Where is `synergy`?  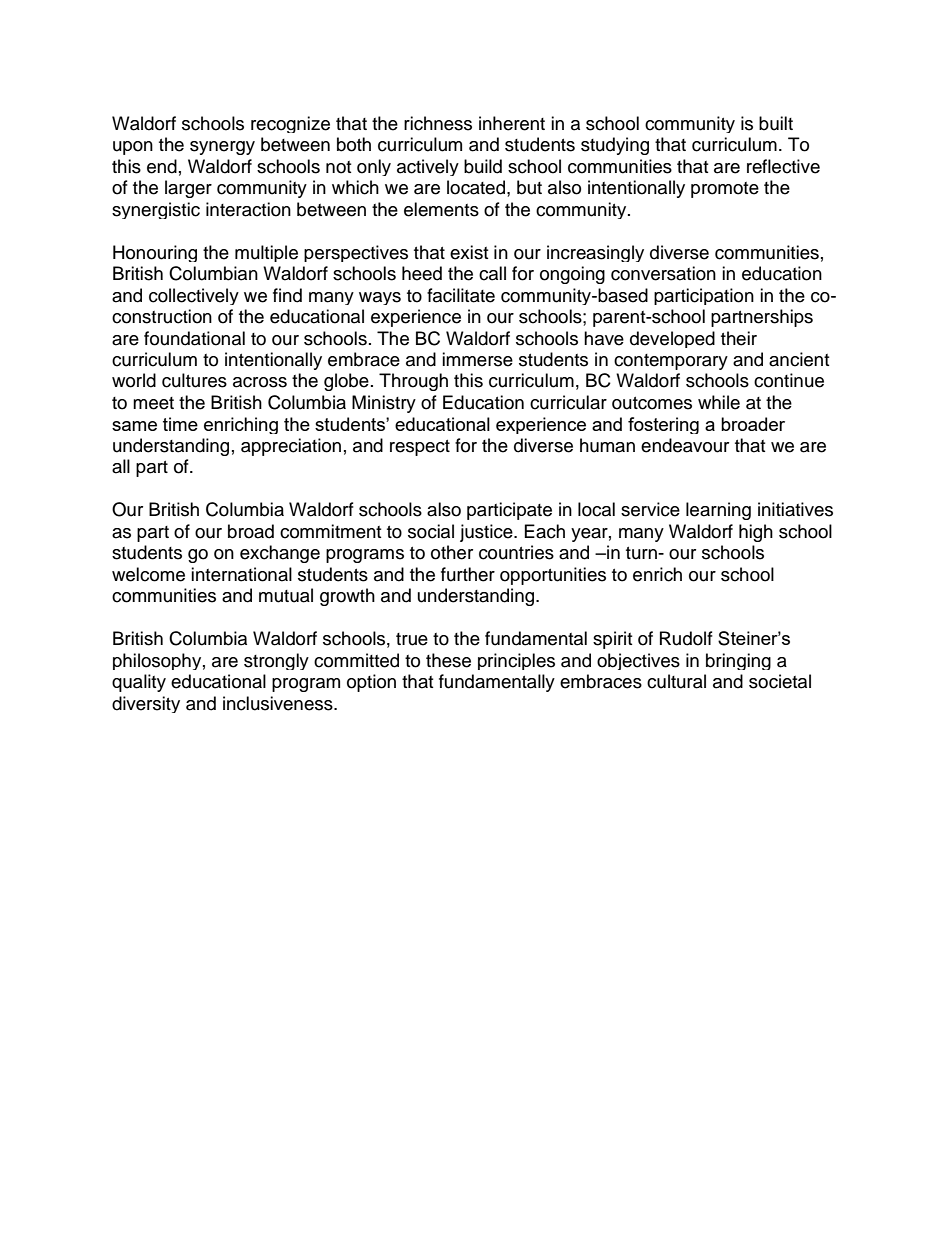
synergy is located at coordinates (222, 148).
